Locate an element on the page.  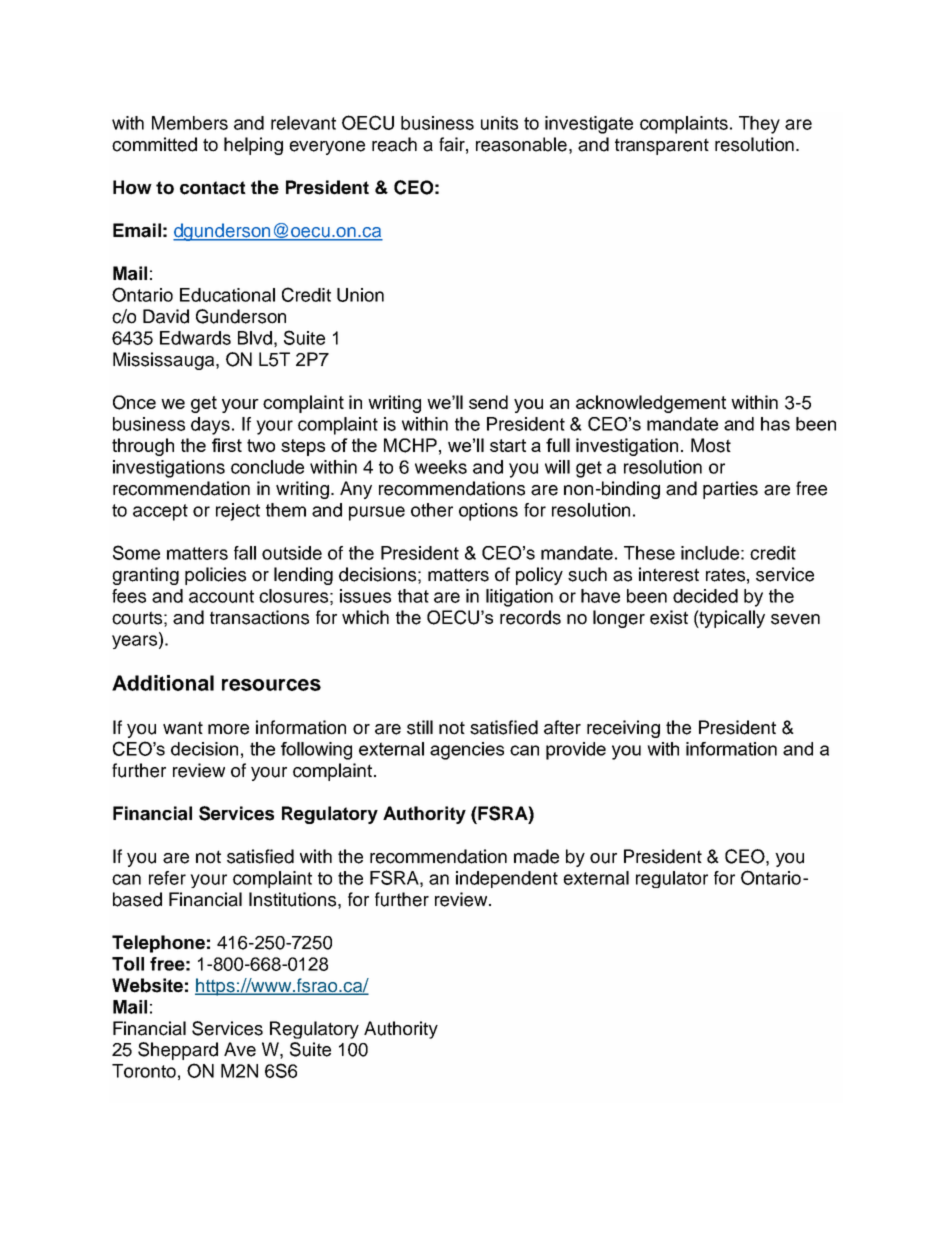
transparent is located at coordinates (662, 146).
